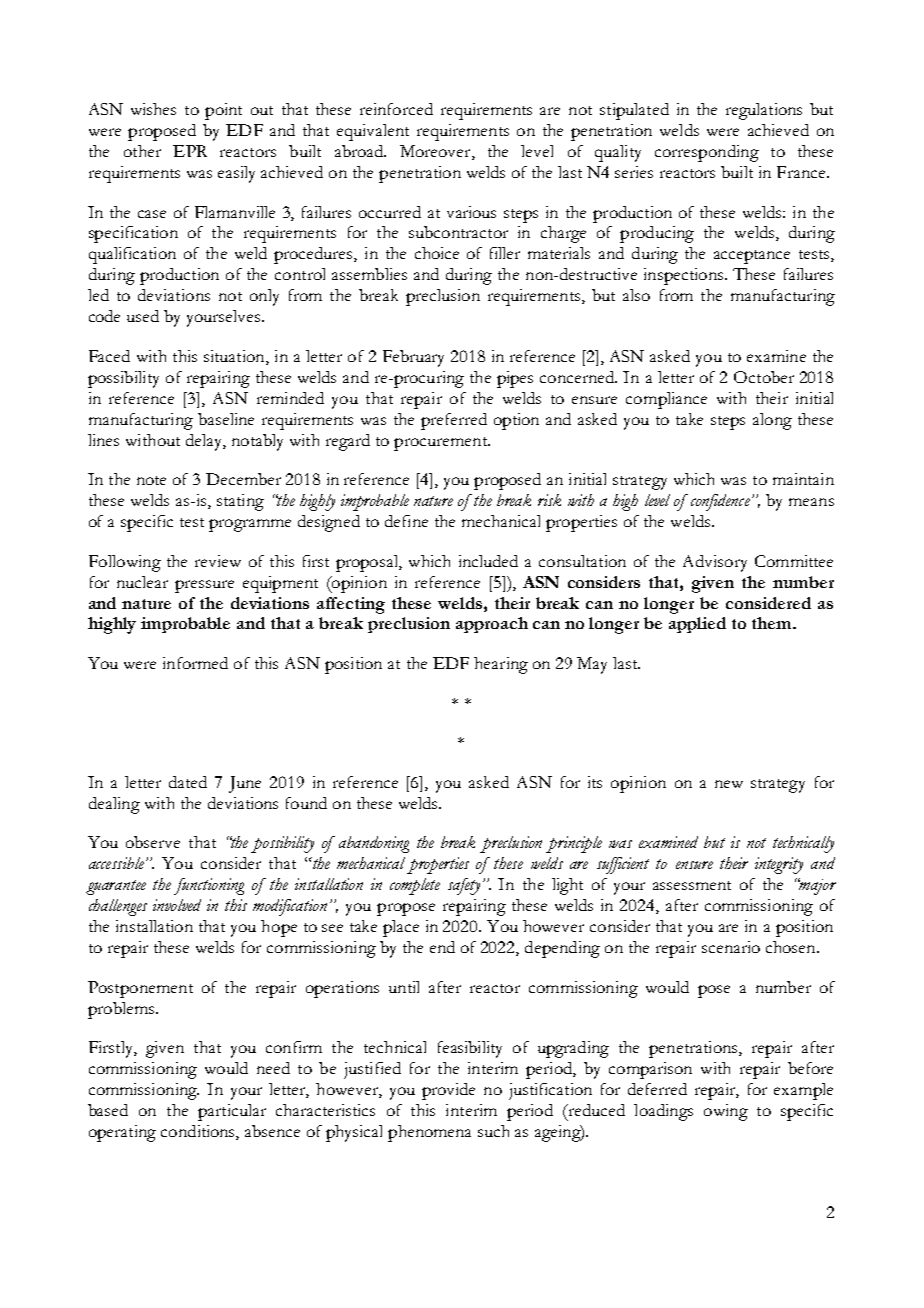 This screenshot has width=924, height=1308. What do you see at coordinates (153, 842) in the screenshot?
I see `observe` at bounding box center [153, 842].
